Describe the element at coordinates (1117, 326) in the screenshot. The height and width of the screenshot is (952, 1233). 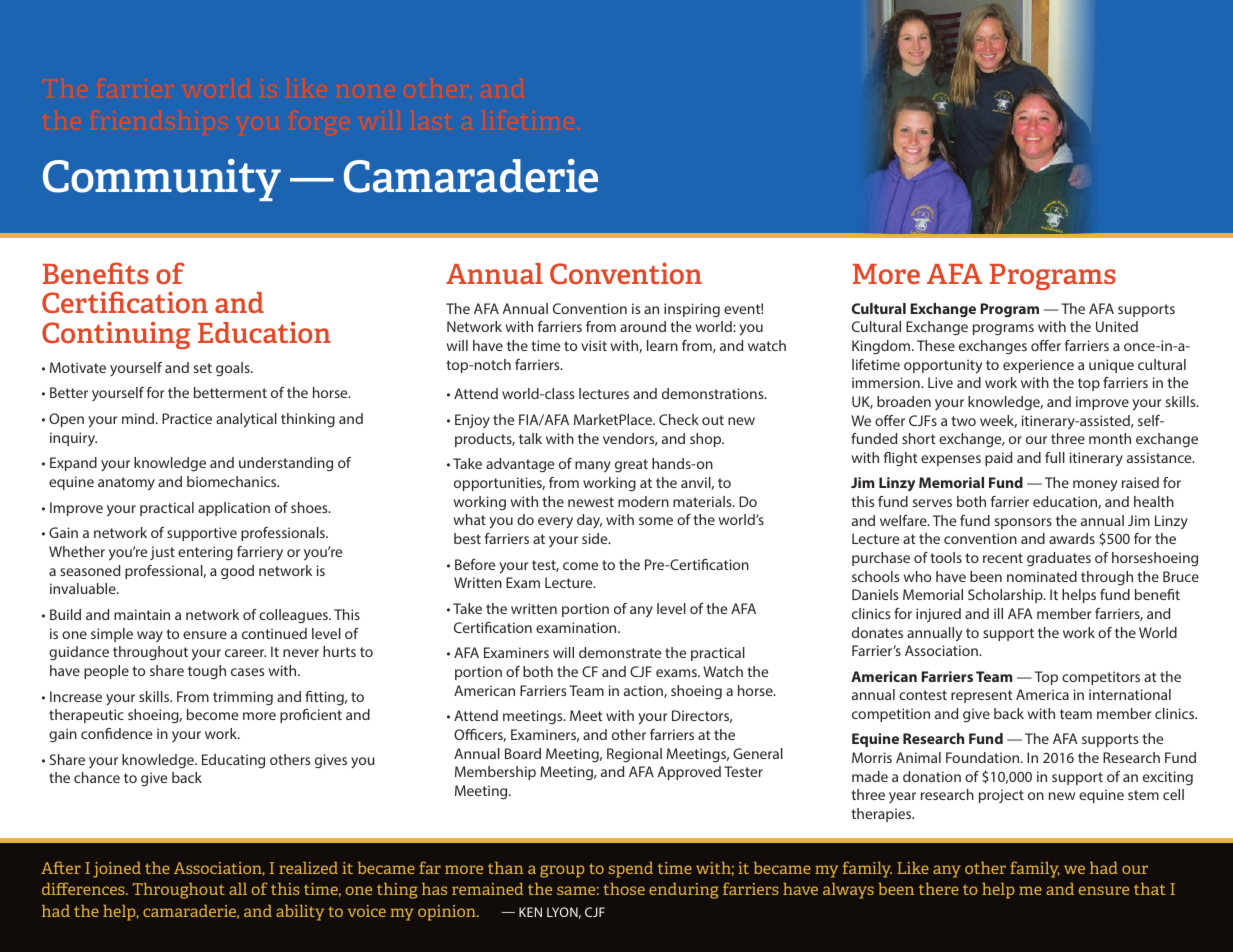
I see `United` at that location.
